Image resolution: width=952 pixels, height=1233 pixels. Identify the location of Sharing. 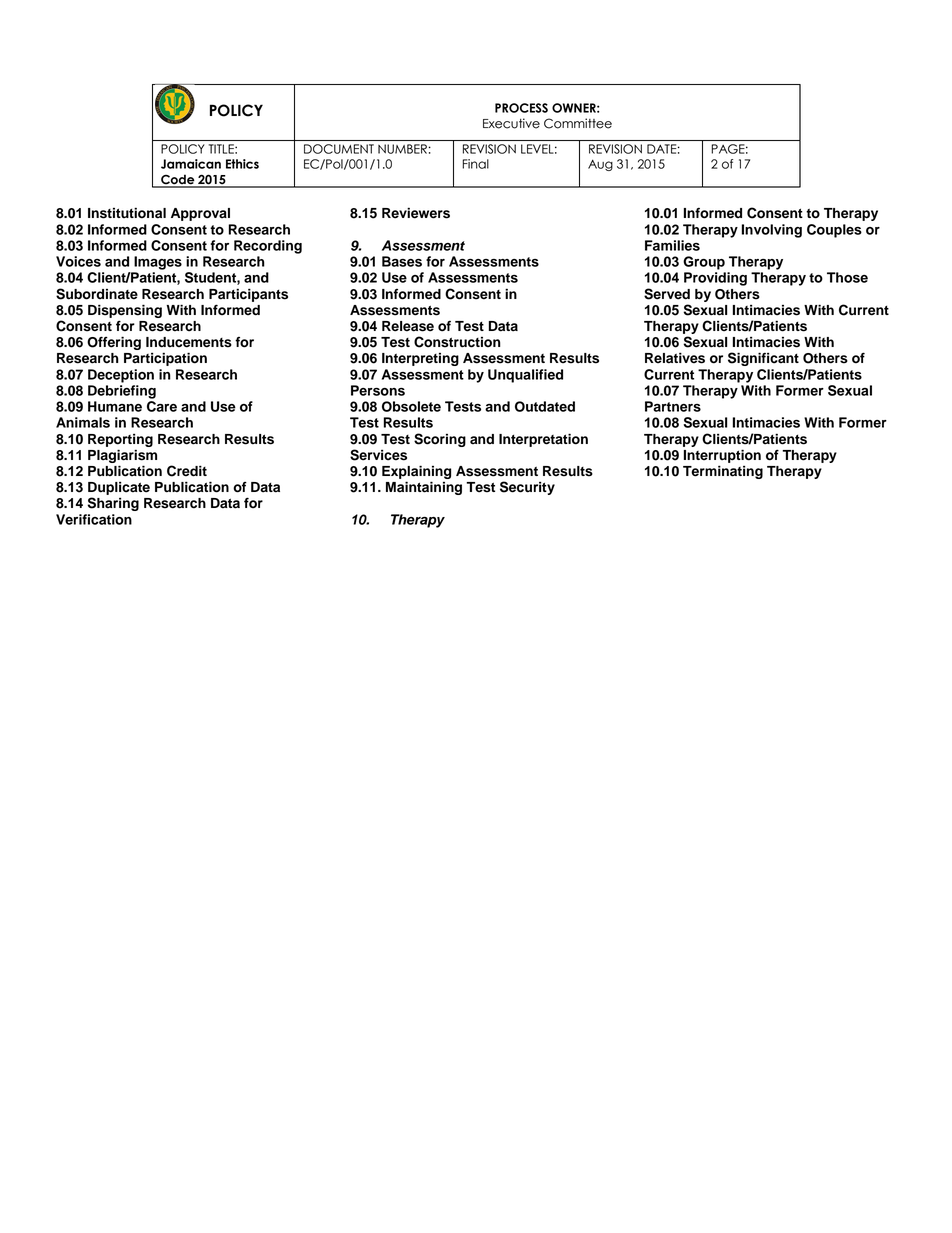
(113, 504).
